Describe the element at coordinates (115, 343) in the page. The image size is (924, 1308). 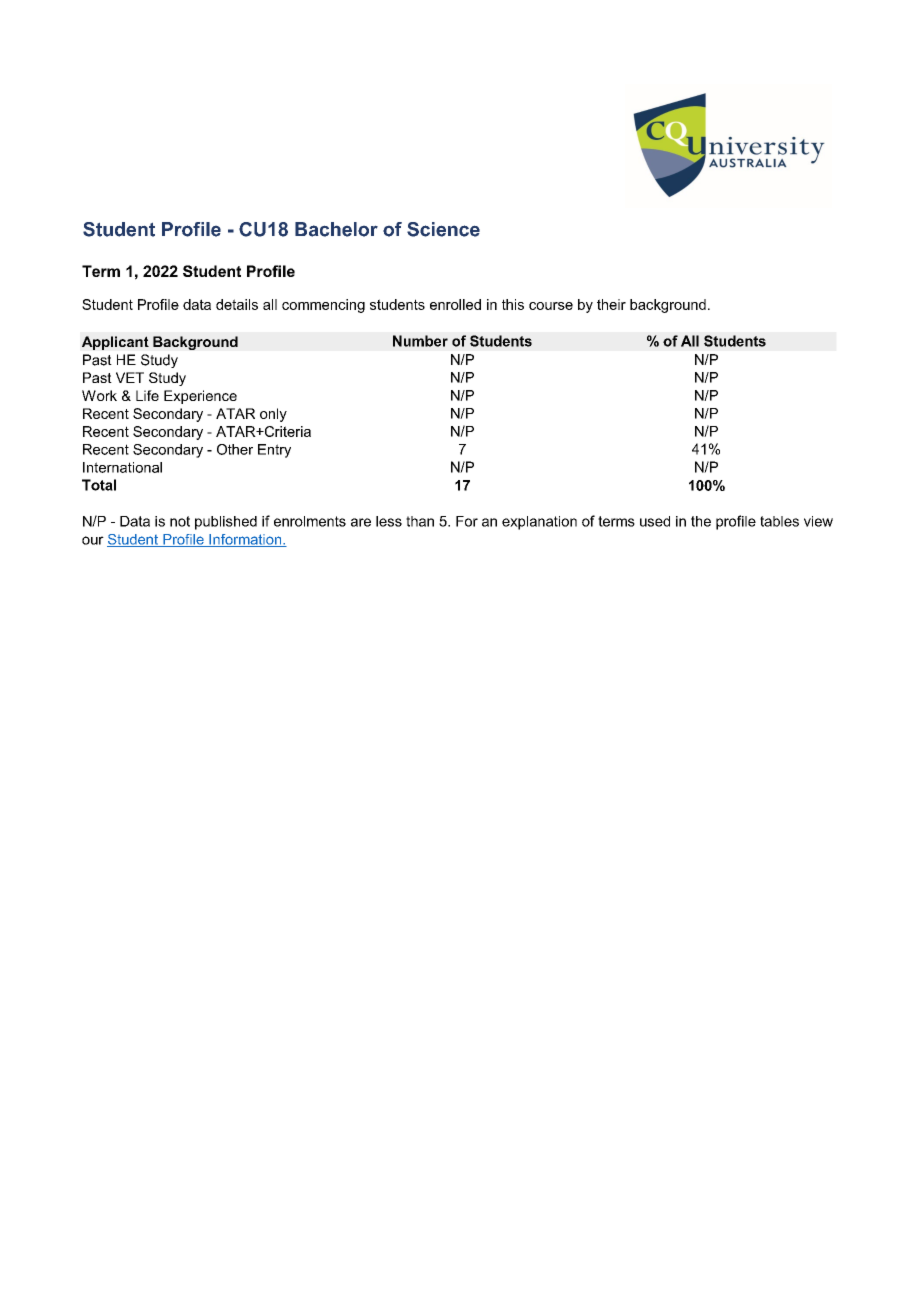
I see `Applicant` at that location.
